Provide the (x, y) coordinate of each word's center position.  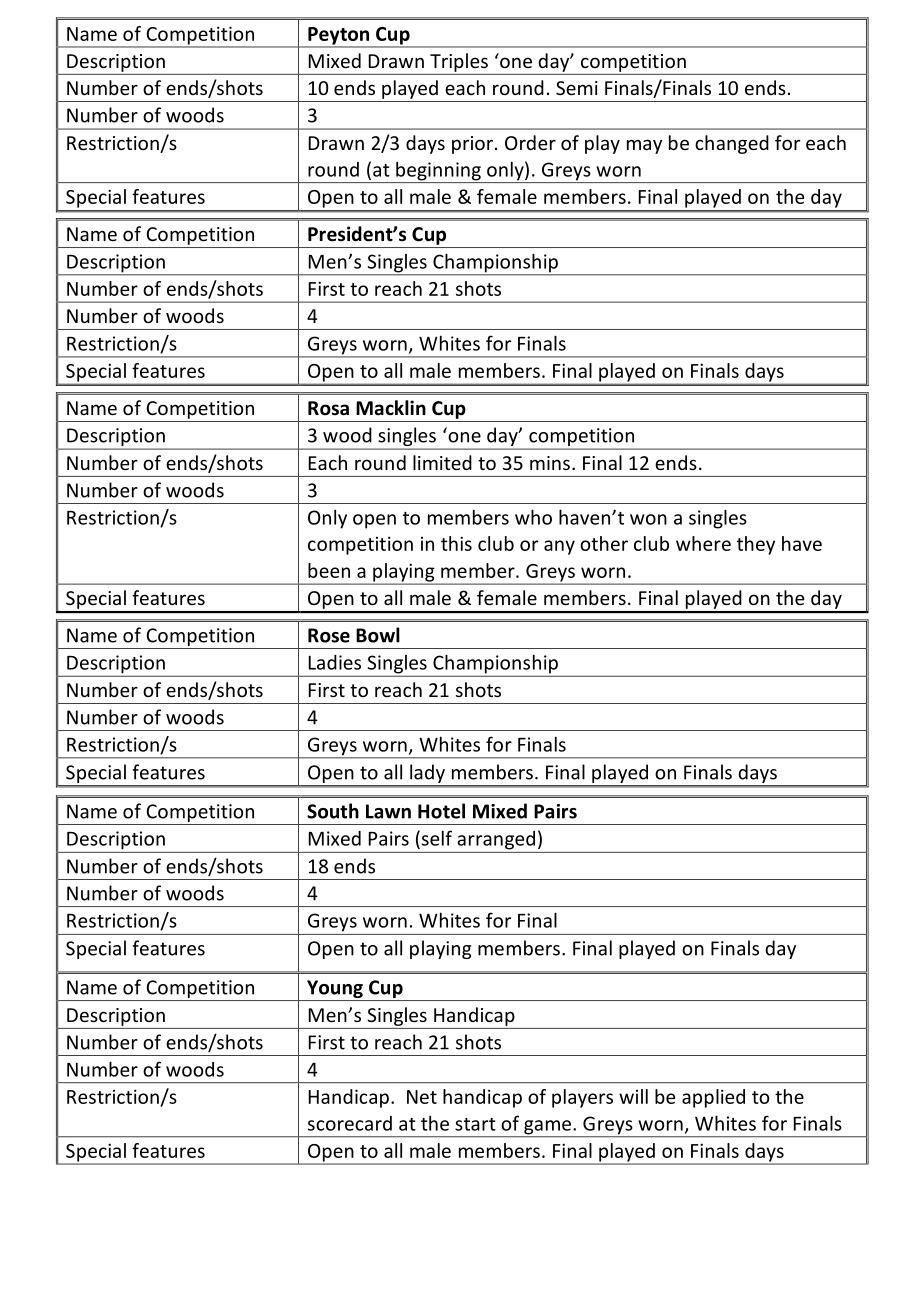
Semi (577, 88)
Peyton (339, 37)
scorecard (350, 1123)
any (559, 547)
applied (713, 1098)
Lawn (388, 811)
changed (732, 144)
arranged (496, 840)
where (703, 543)
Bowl (378, 635)
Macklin (391, 408)
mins (550, 463)
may (644, 146)
